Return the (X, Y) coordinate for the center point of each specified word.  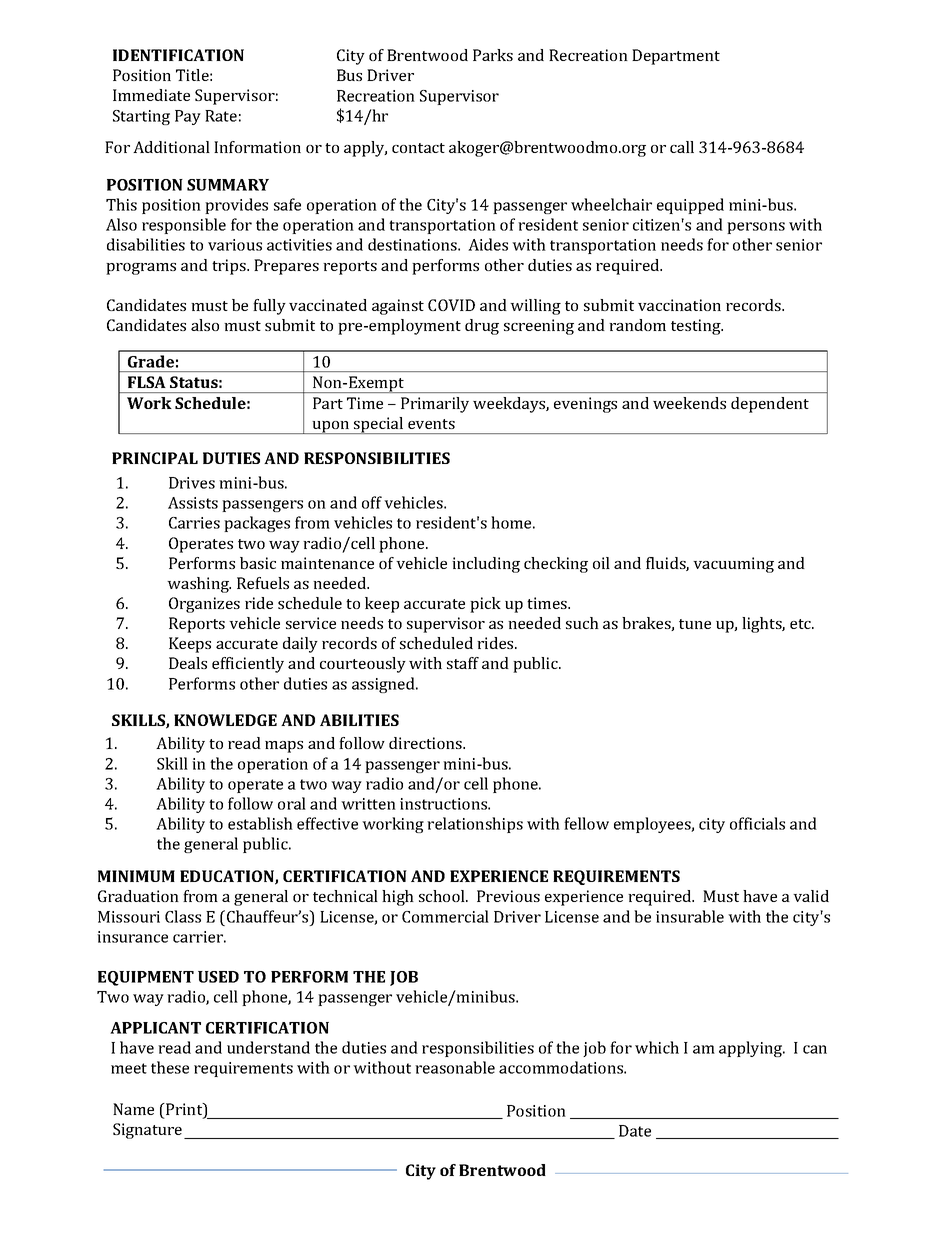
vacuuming (733, 565)
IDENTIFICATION (178, 55)
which (657, 1047)
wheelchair (611, 204)
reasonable (455, 1067)
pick (485, 605)
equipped (690, 206)
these (170, 1067)
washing (199, 585)
